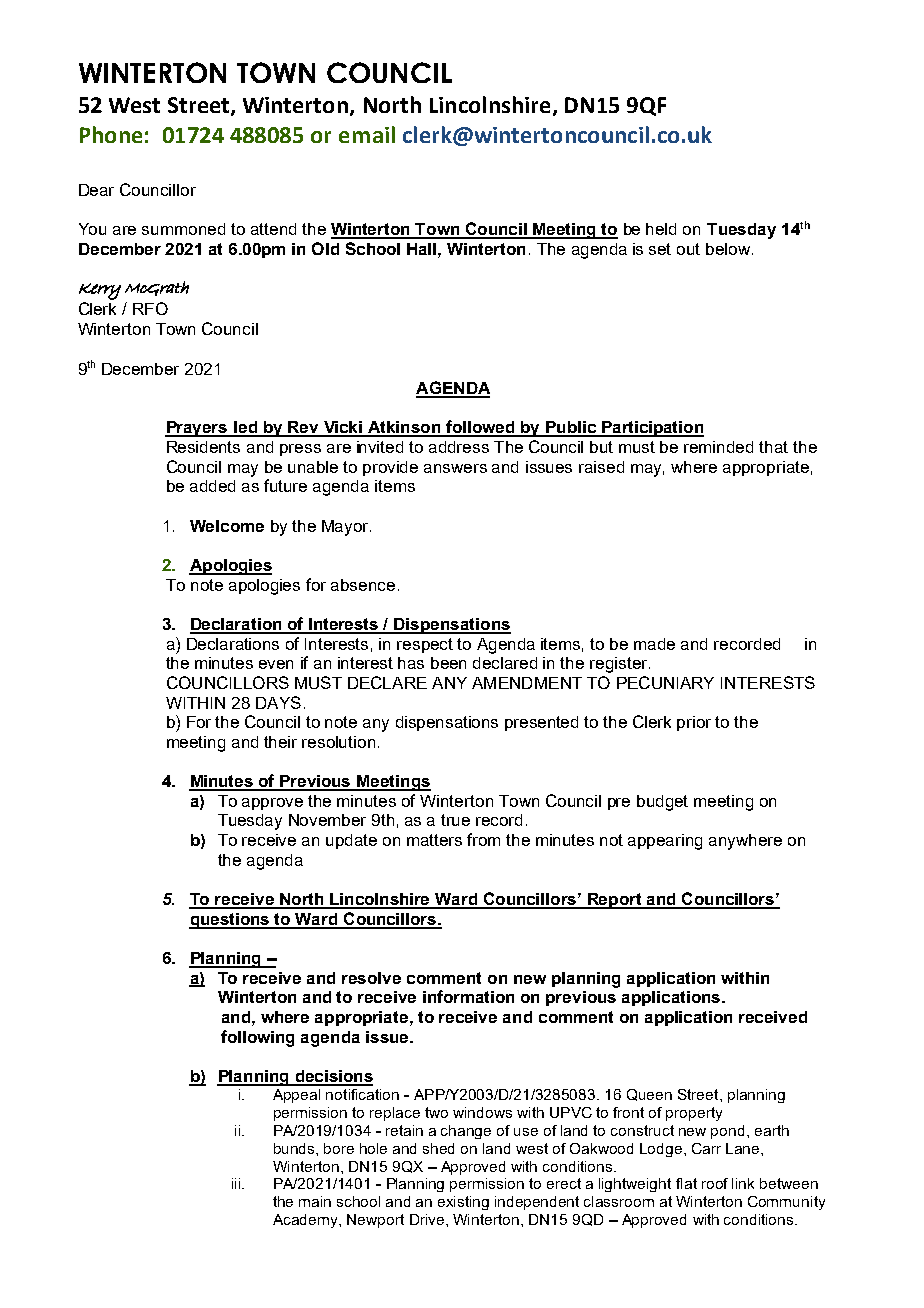 The height and width of the screenshot is (1308, 924). What do you see at coordinates (237, 1183) in the screenshot?
I see `iii` at bounding box center [237, 1183].
